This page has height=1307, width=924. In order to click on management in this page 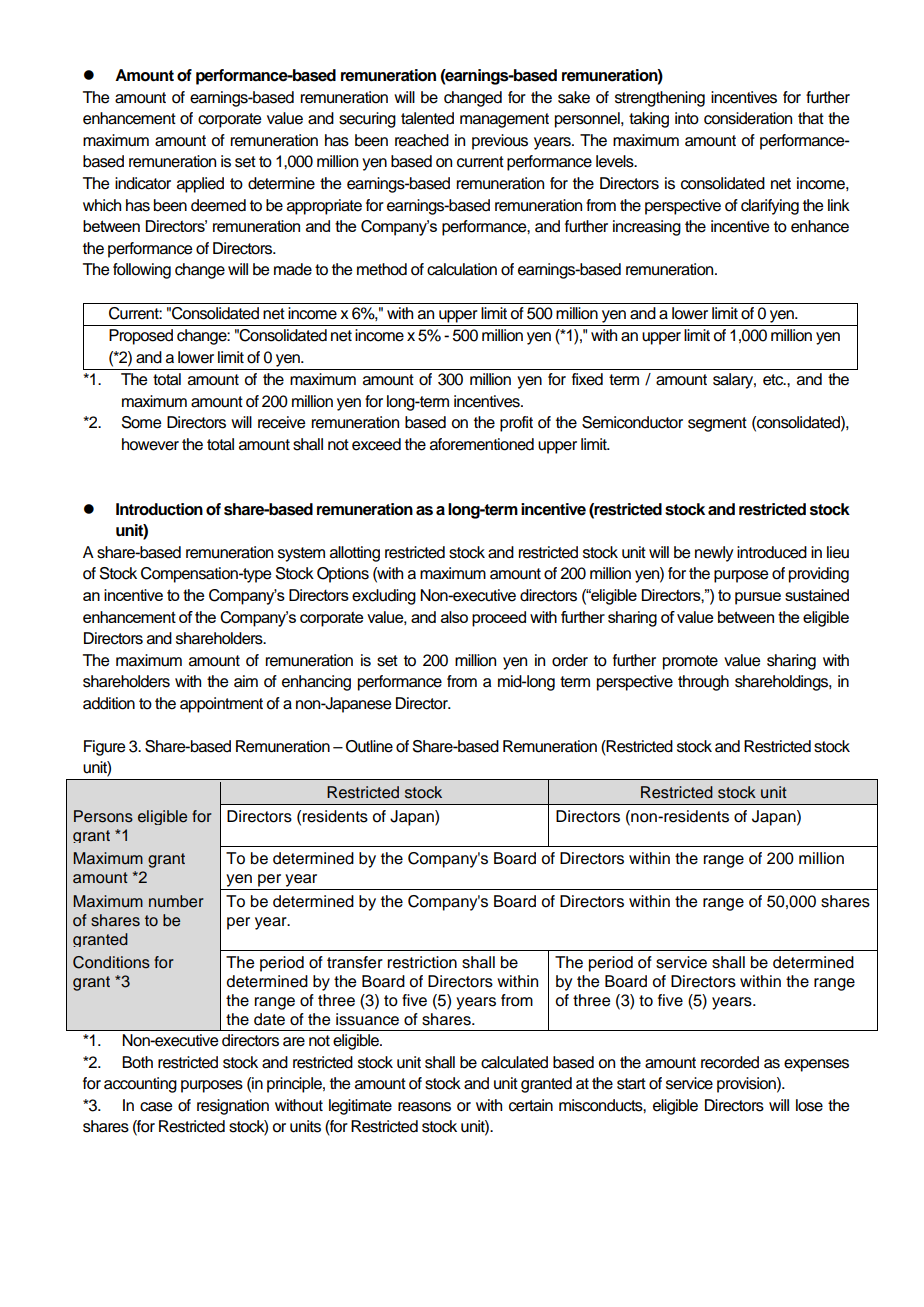, I will do `click(504, 120)`.
